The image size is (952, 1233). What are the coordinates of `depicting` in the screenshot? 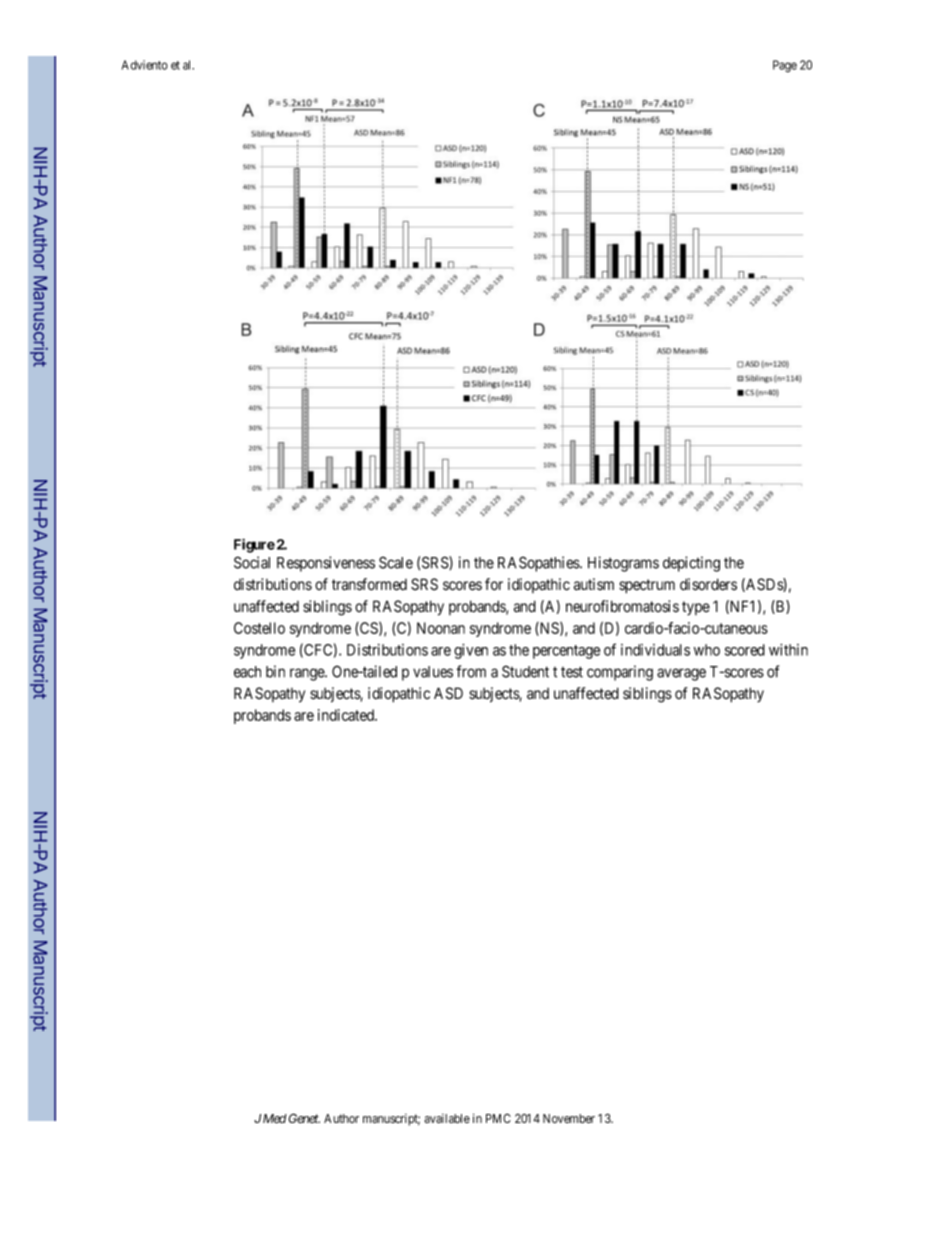 It's located at (691, 564).
